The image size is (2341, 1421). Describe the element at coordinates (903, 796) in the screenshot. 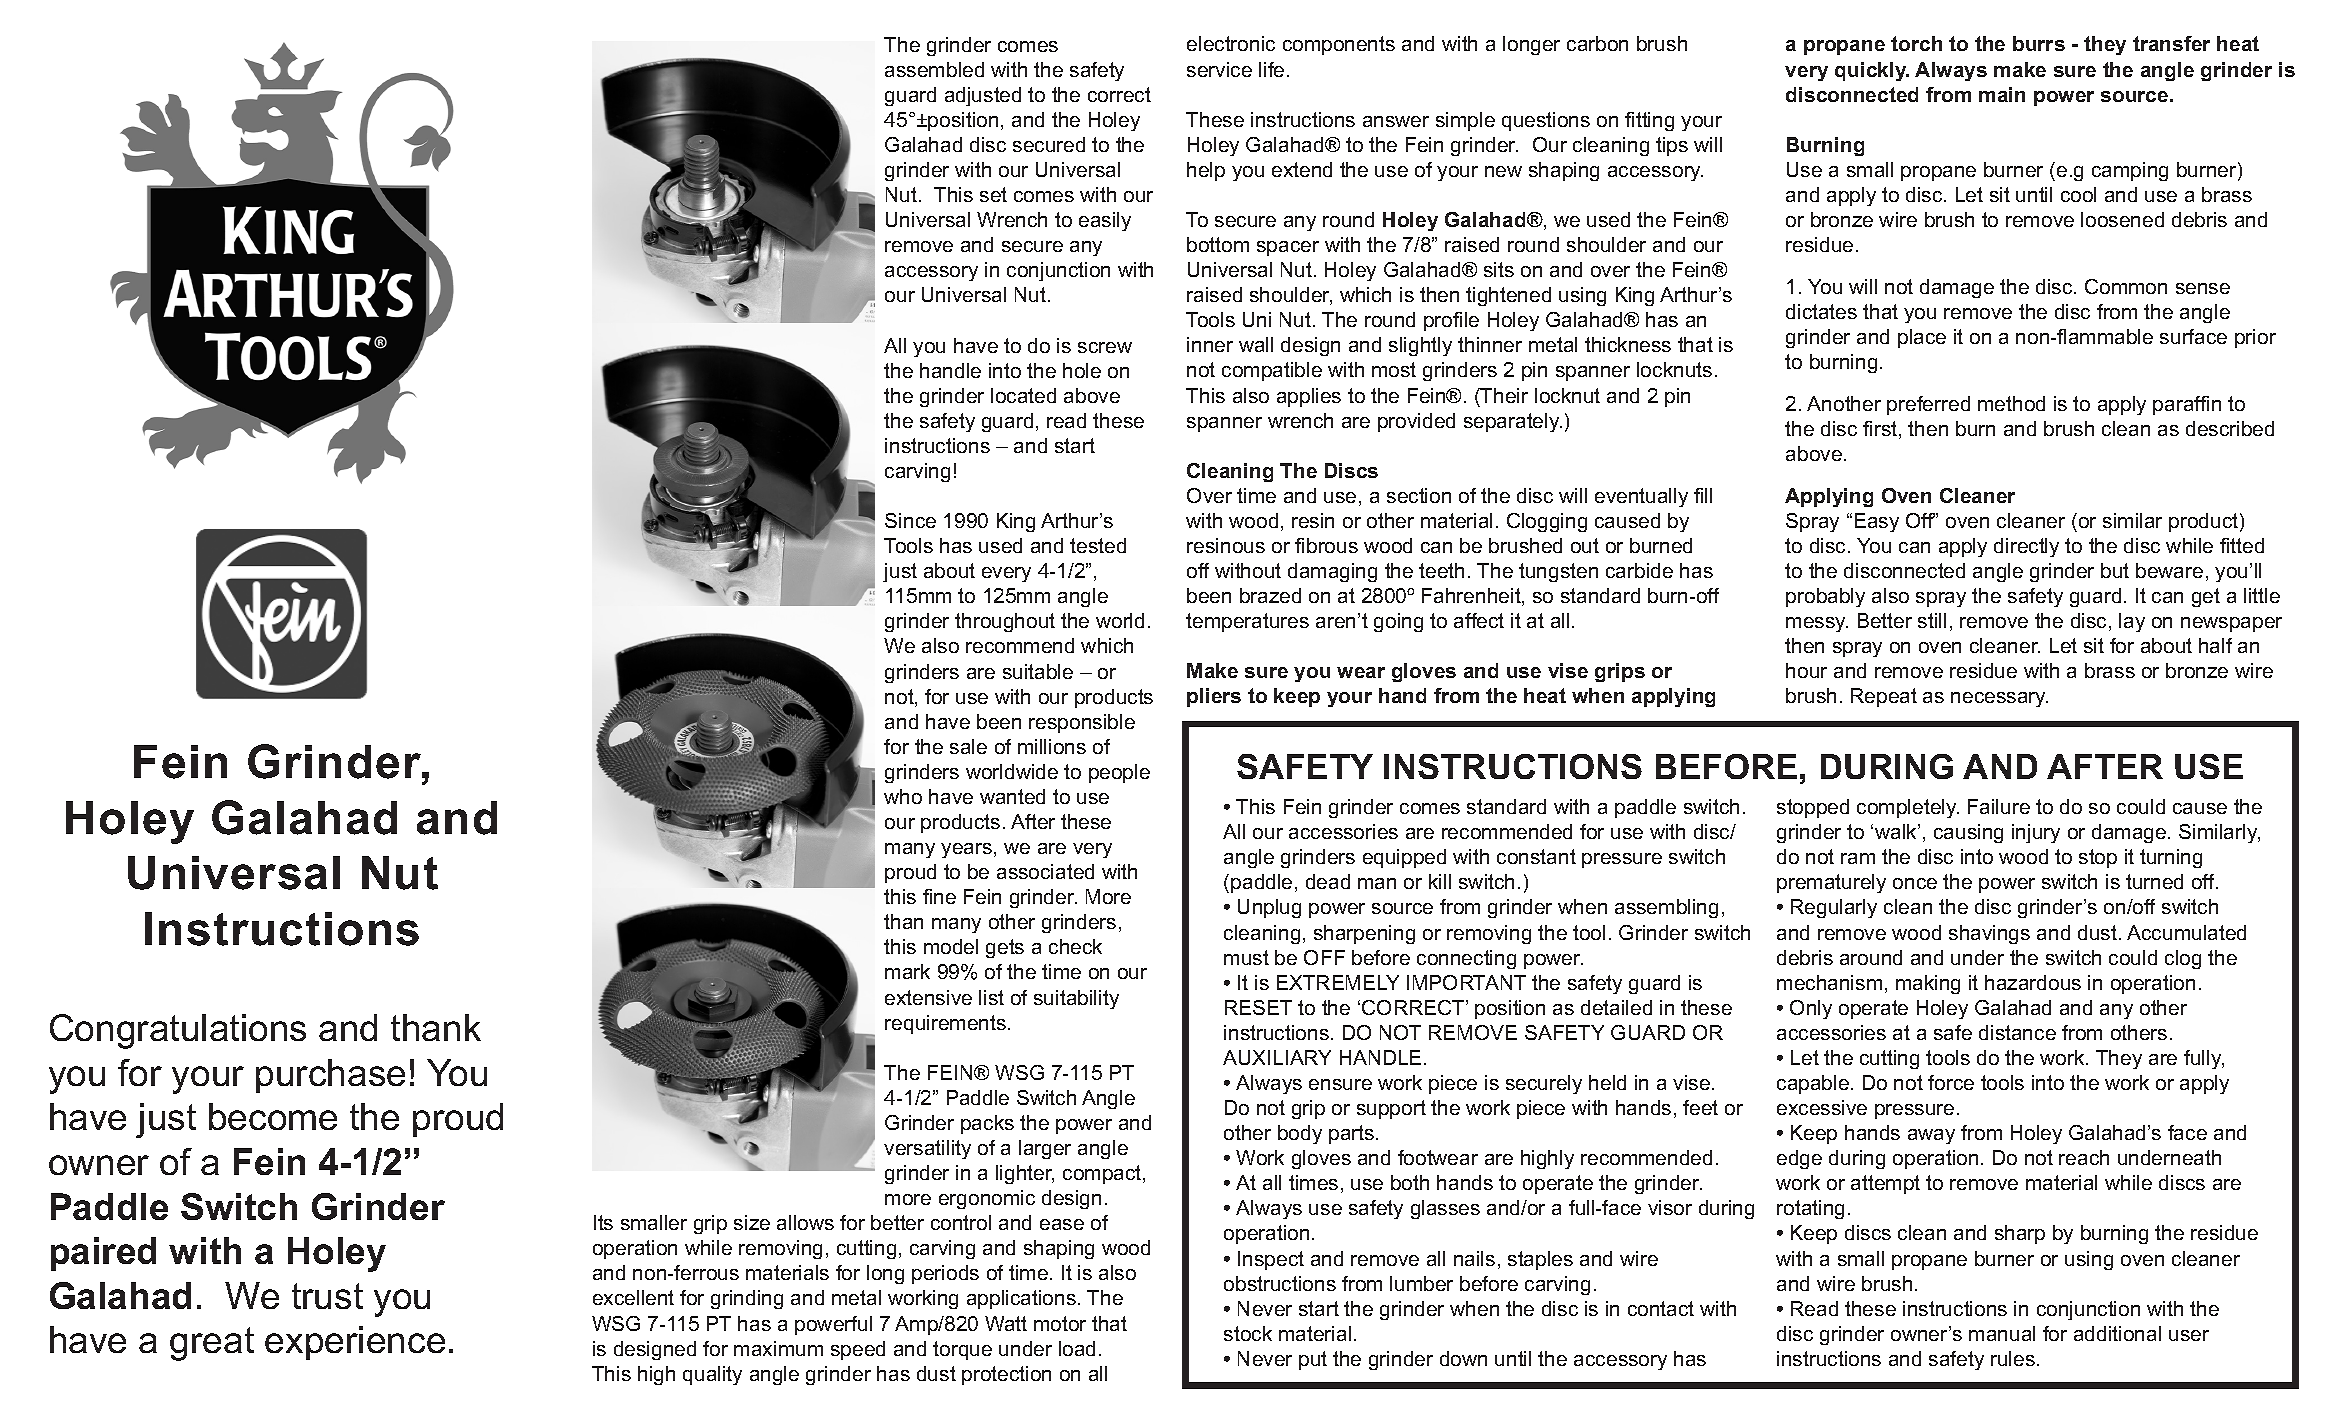

I see `who` at that location.
